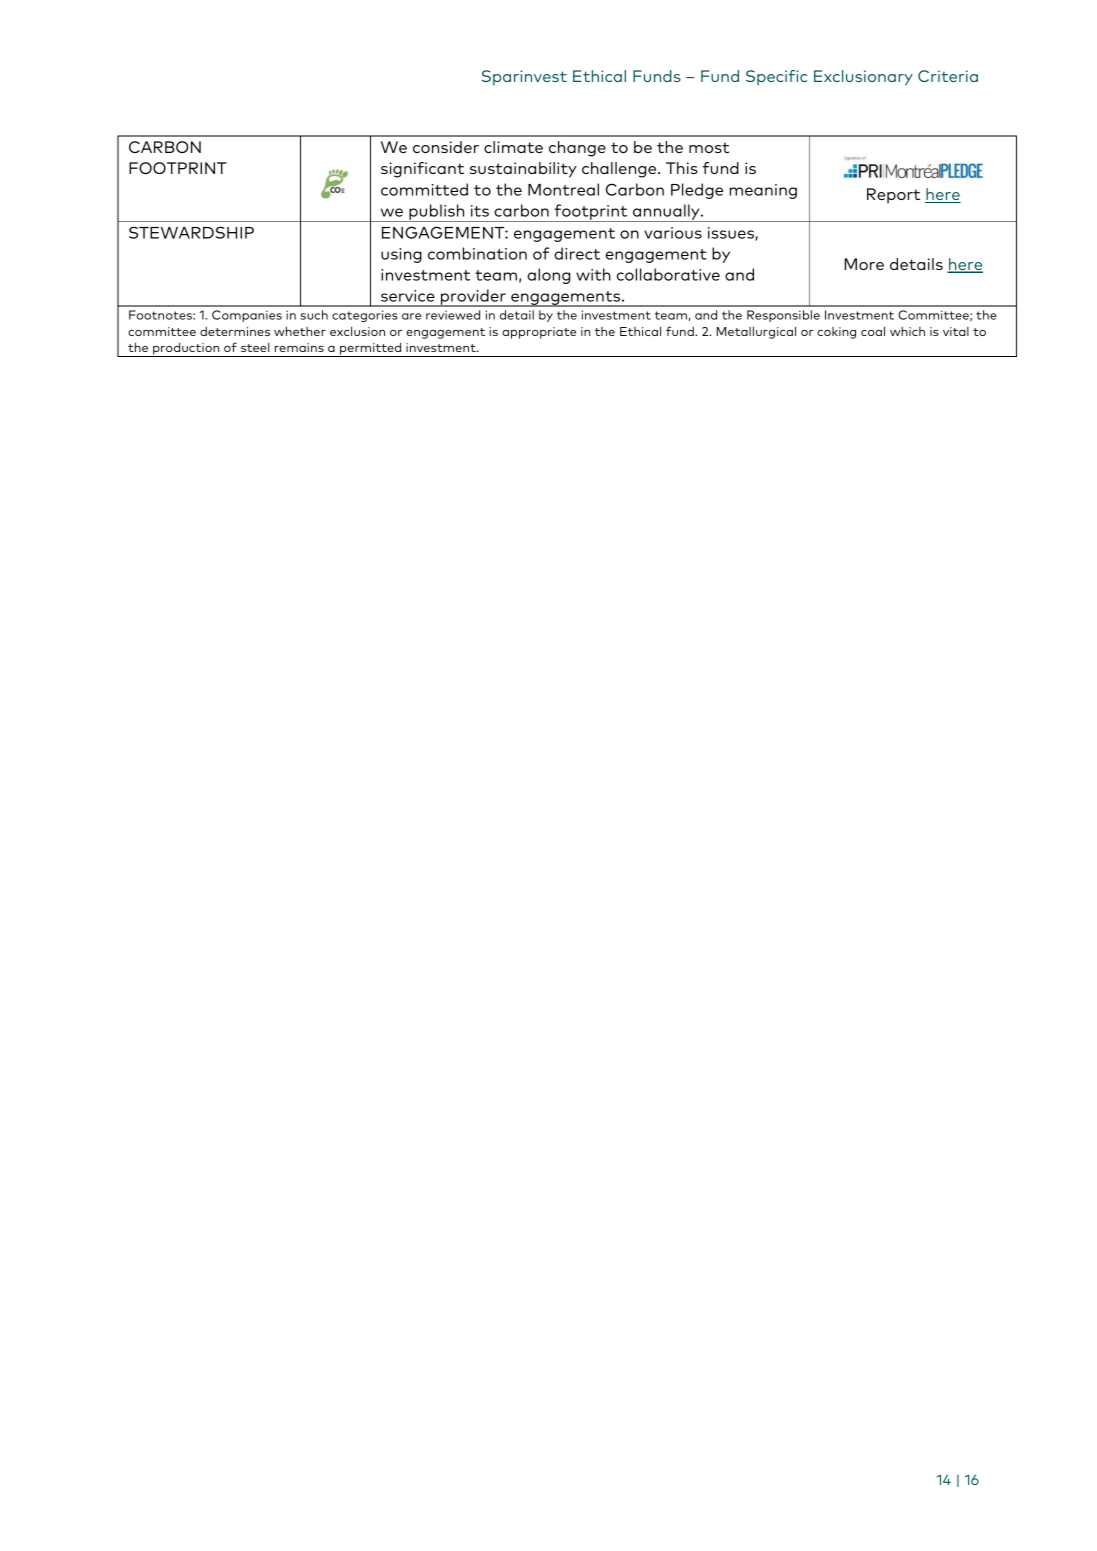  Describe the element at coordinates (401, 255) in the screenshot. I see `using` at that location.
